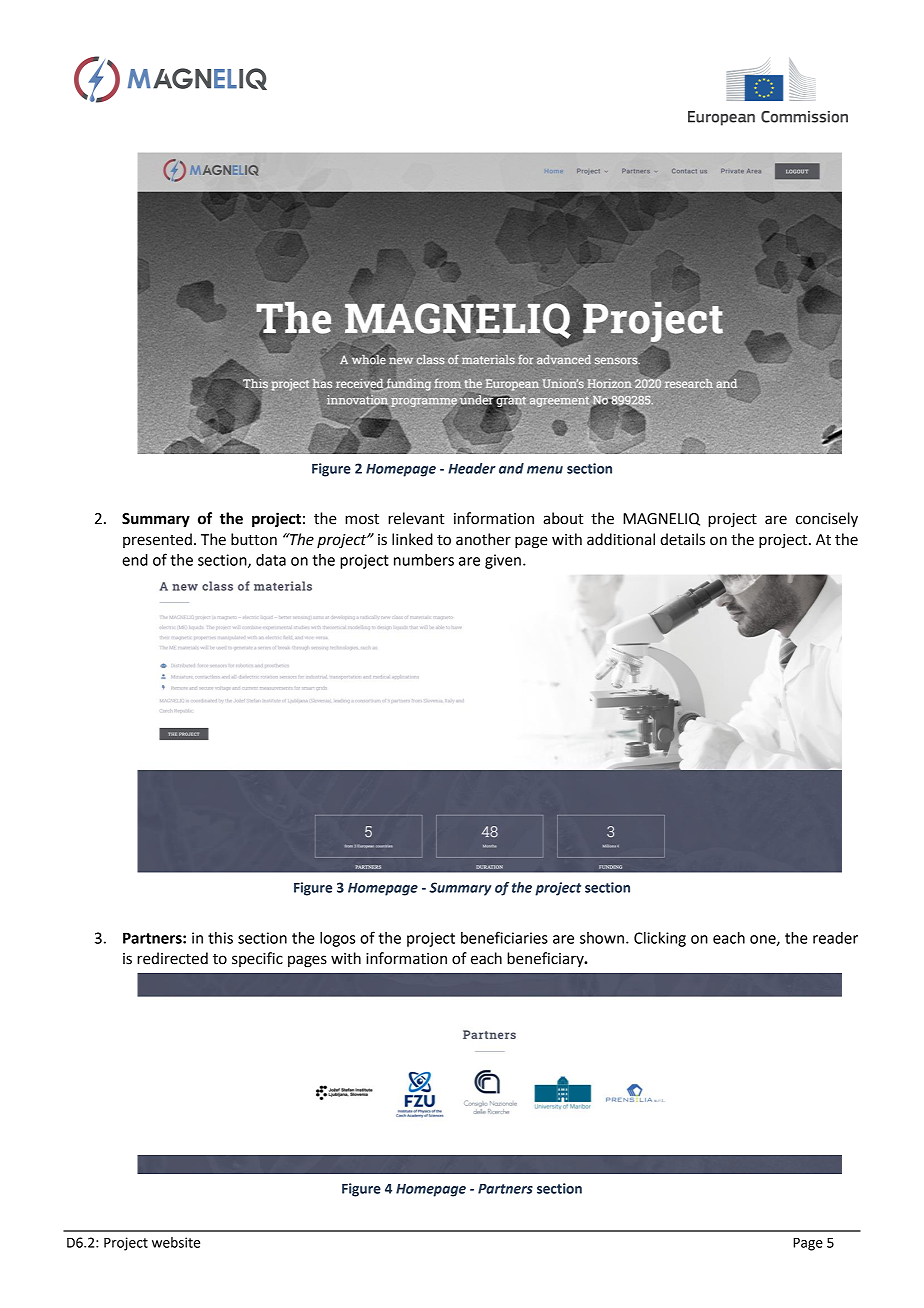 This screenshot has height=1308, width=924. What do you see at coordinates (503, 561) in the screenshot?
I see `given` at bounding box center [503, 561].
